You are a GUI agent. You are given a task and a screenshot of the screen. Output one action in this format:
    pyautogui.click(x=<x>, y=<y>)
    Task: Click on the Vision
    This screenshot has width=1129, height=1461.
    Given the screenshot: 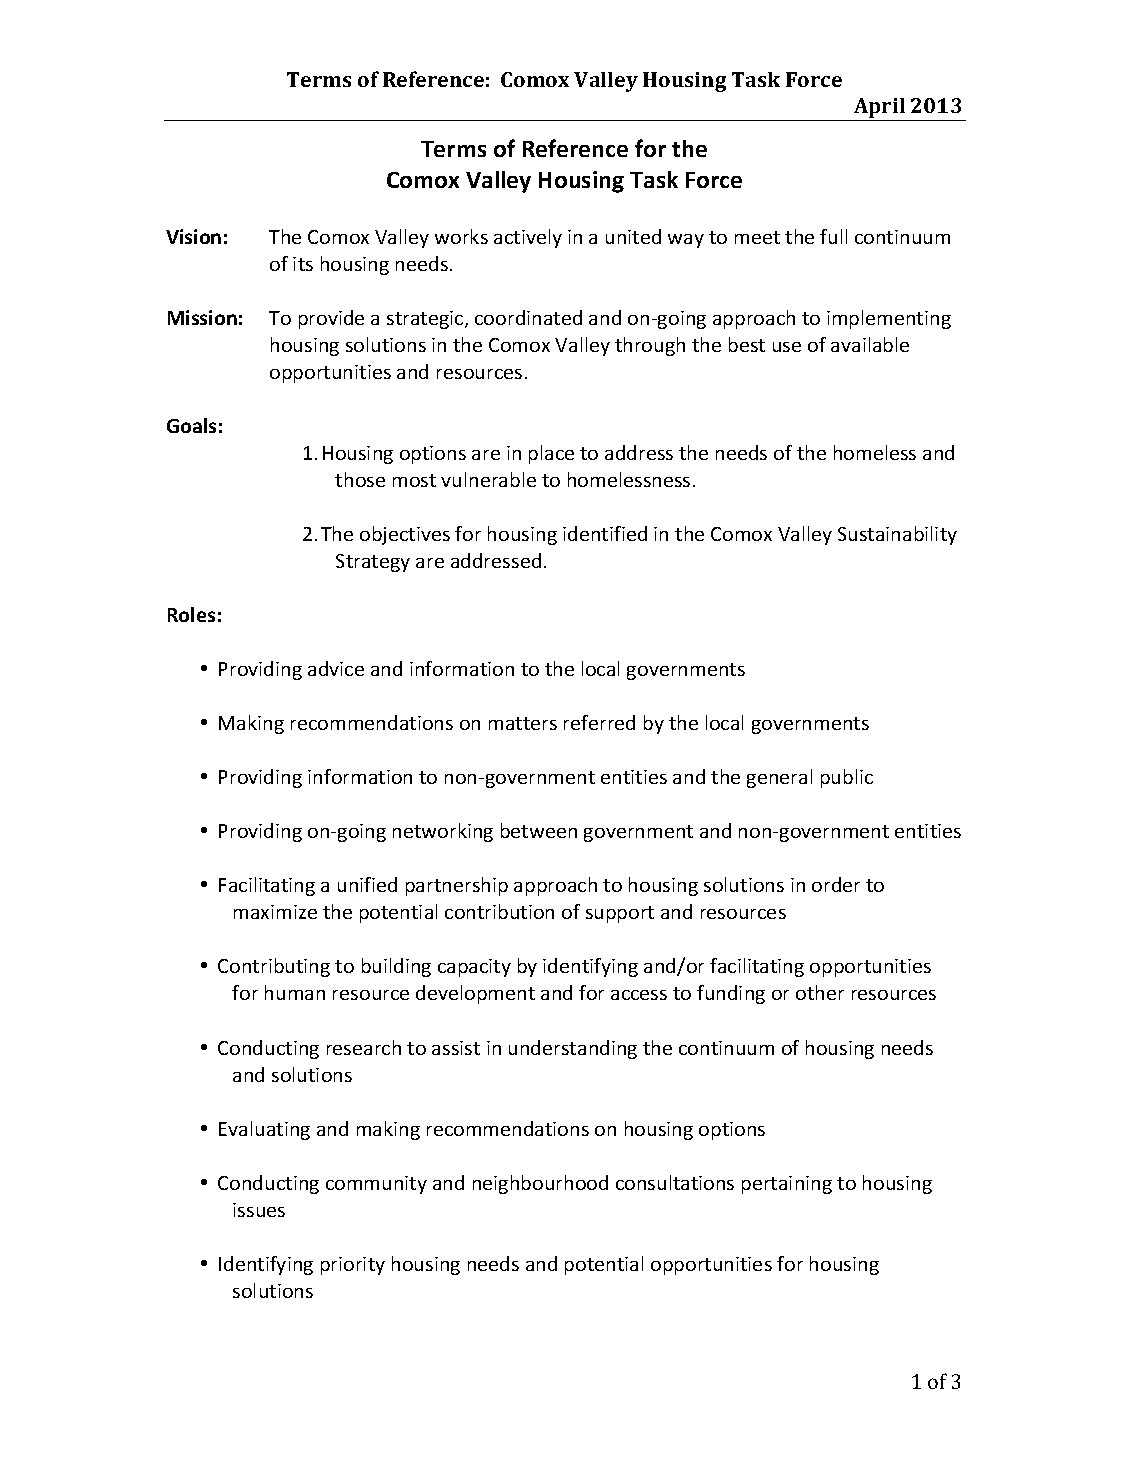 What is the action you would take?
    pyautogui.click(x=193, y=236)
